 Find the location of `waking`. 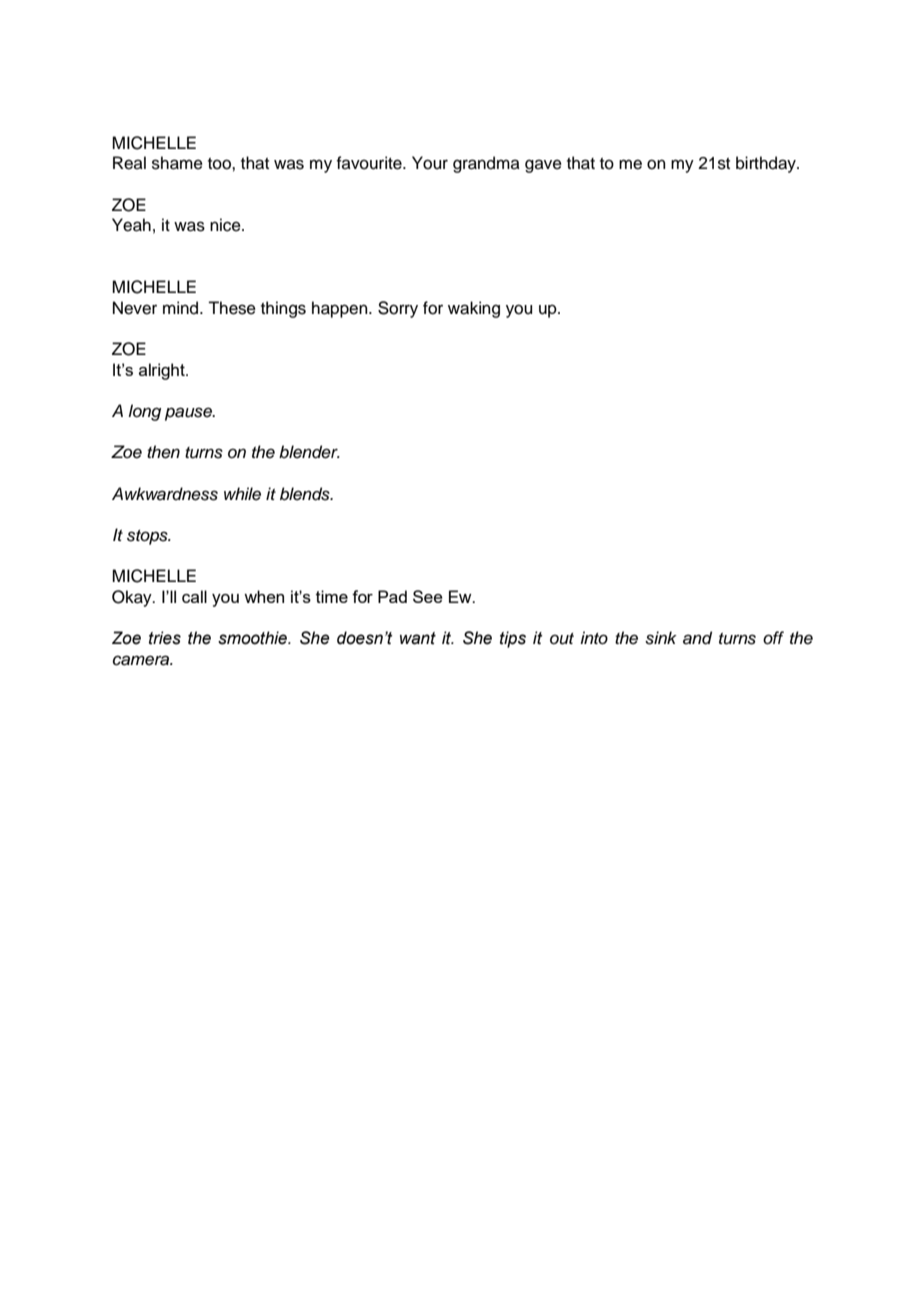

waking is located at coordinates (474, 309).
